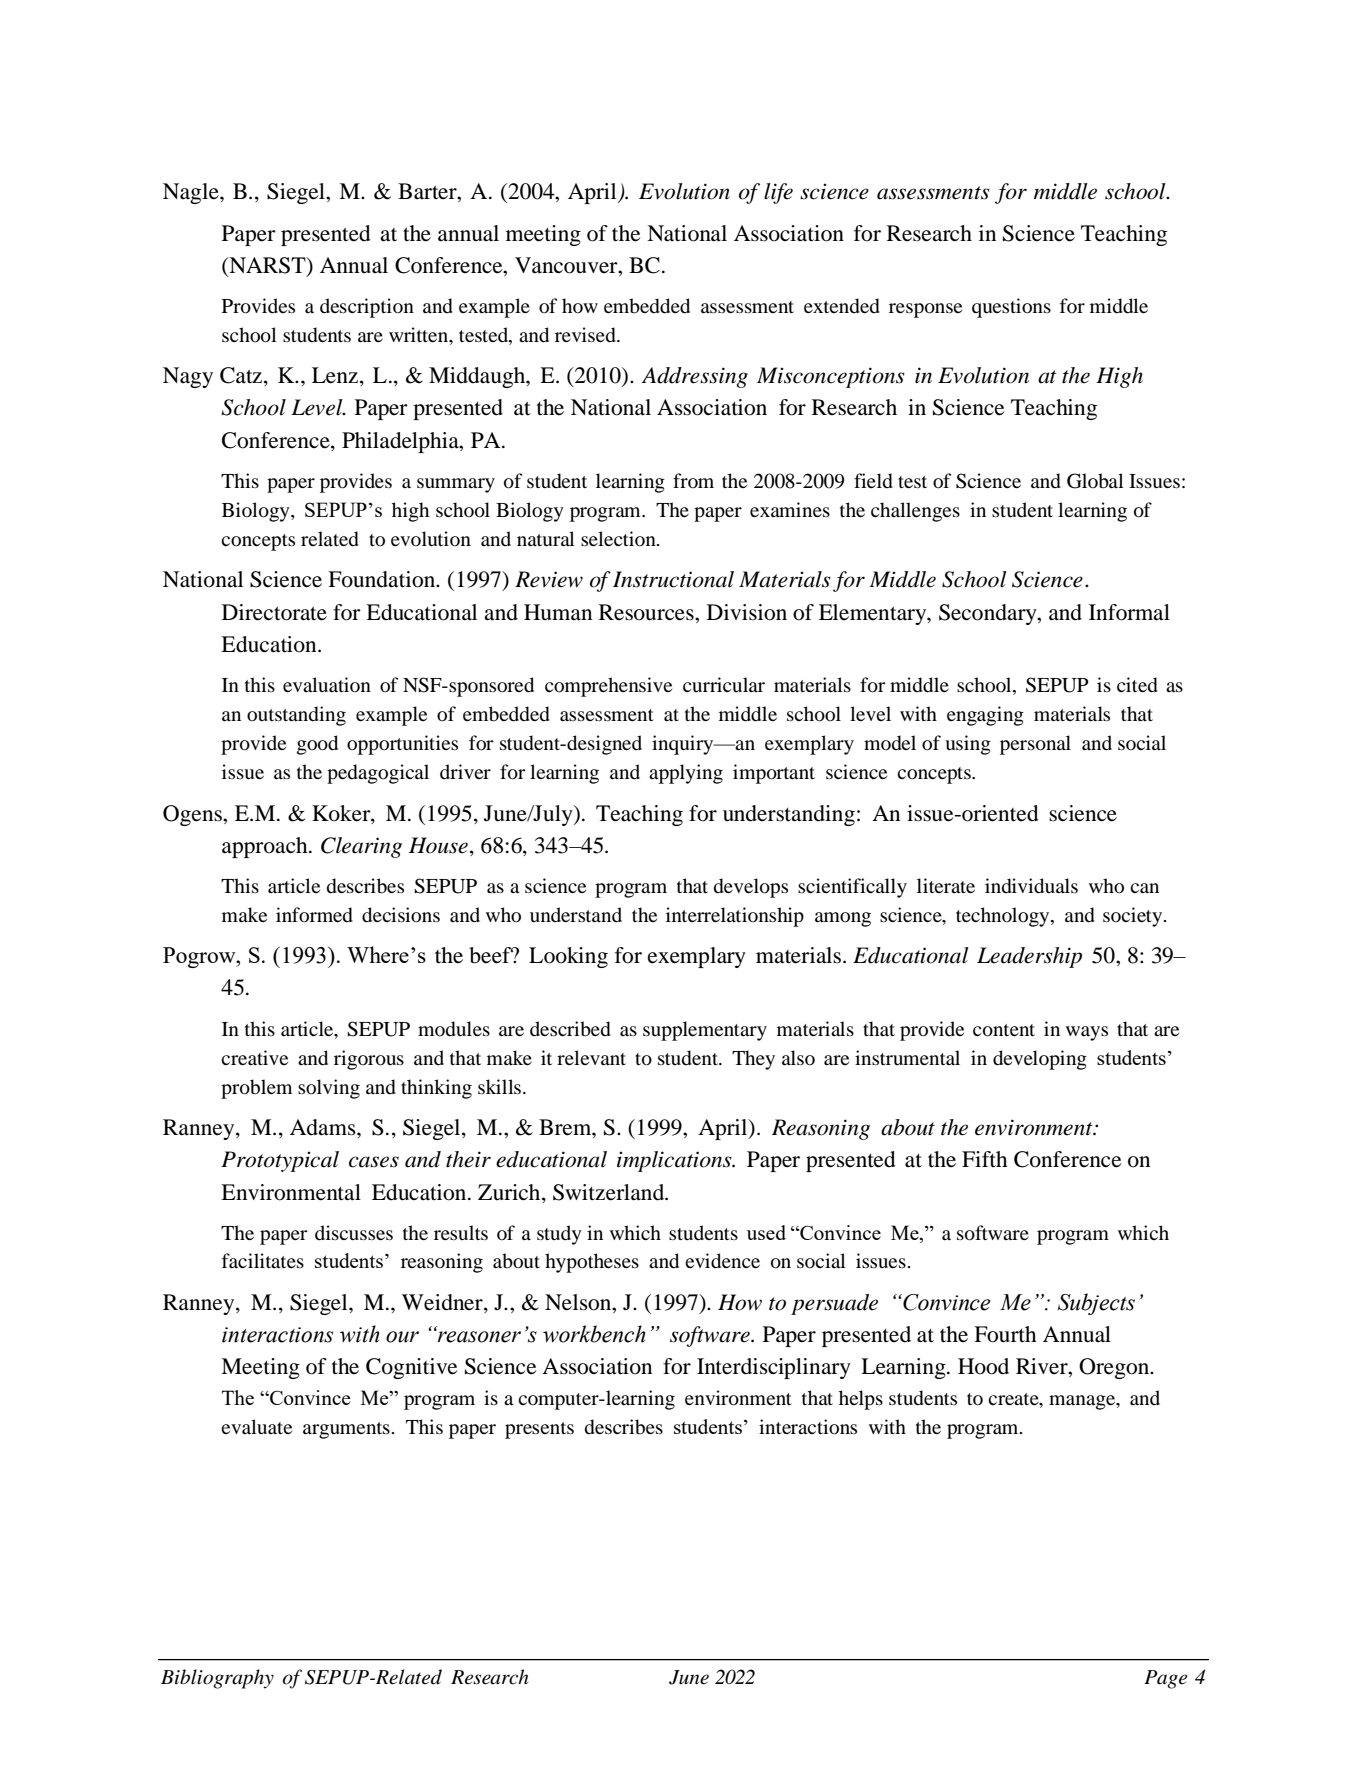 The height and width of the screenshot is (1768, 1366). Describe the element at coordinates (1035, 745) in the screenshot. I see `personal` at that location.
